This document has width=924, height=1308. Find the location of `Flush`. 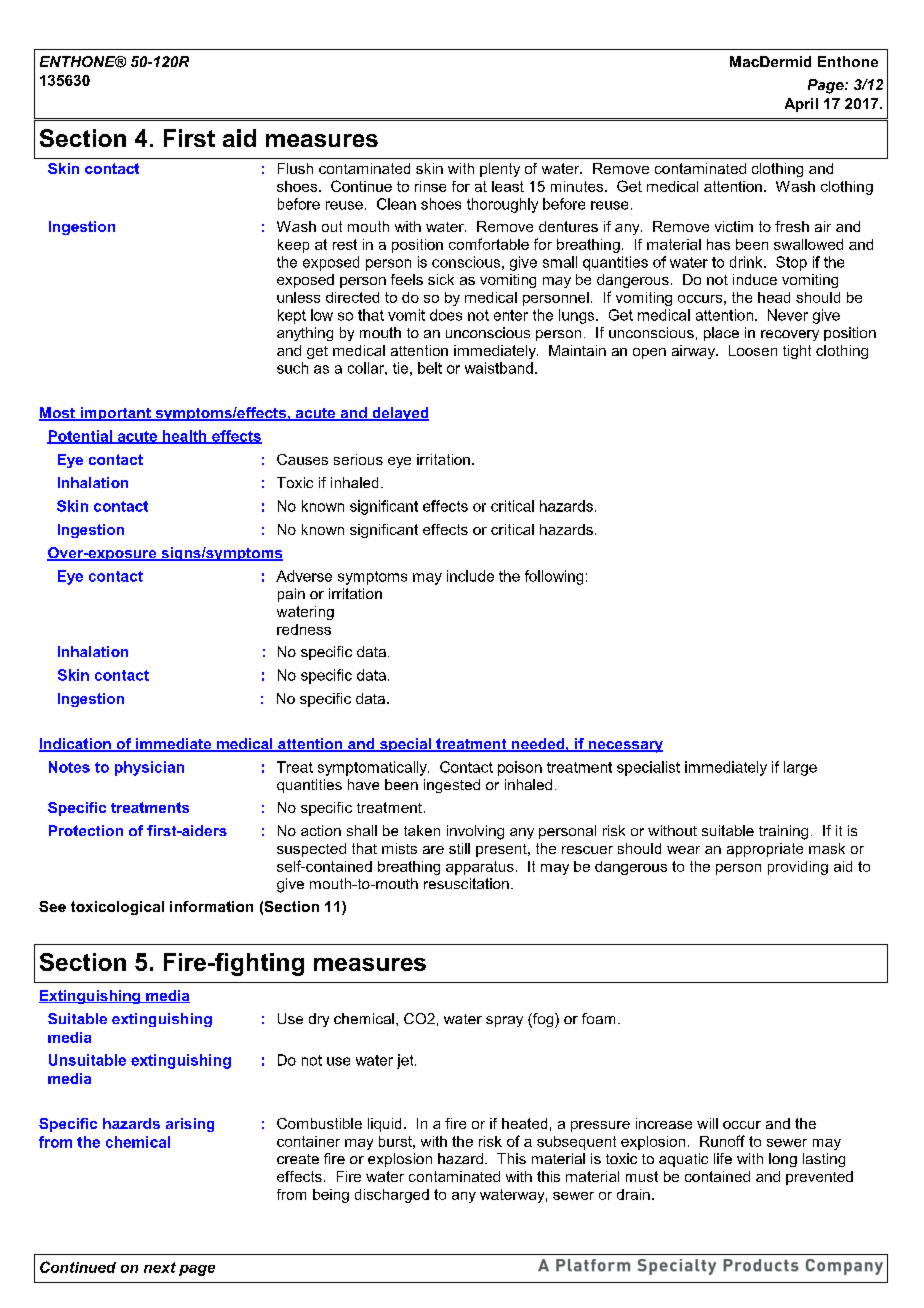

Flush is located at coordinates (295, 168).
